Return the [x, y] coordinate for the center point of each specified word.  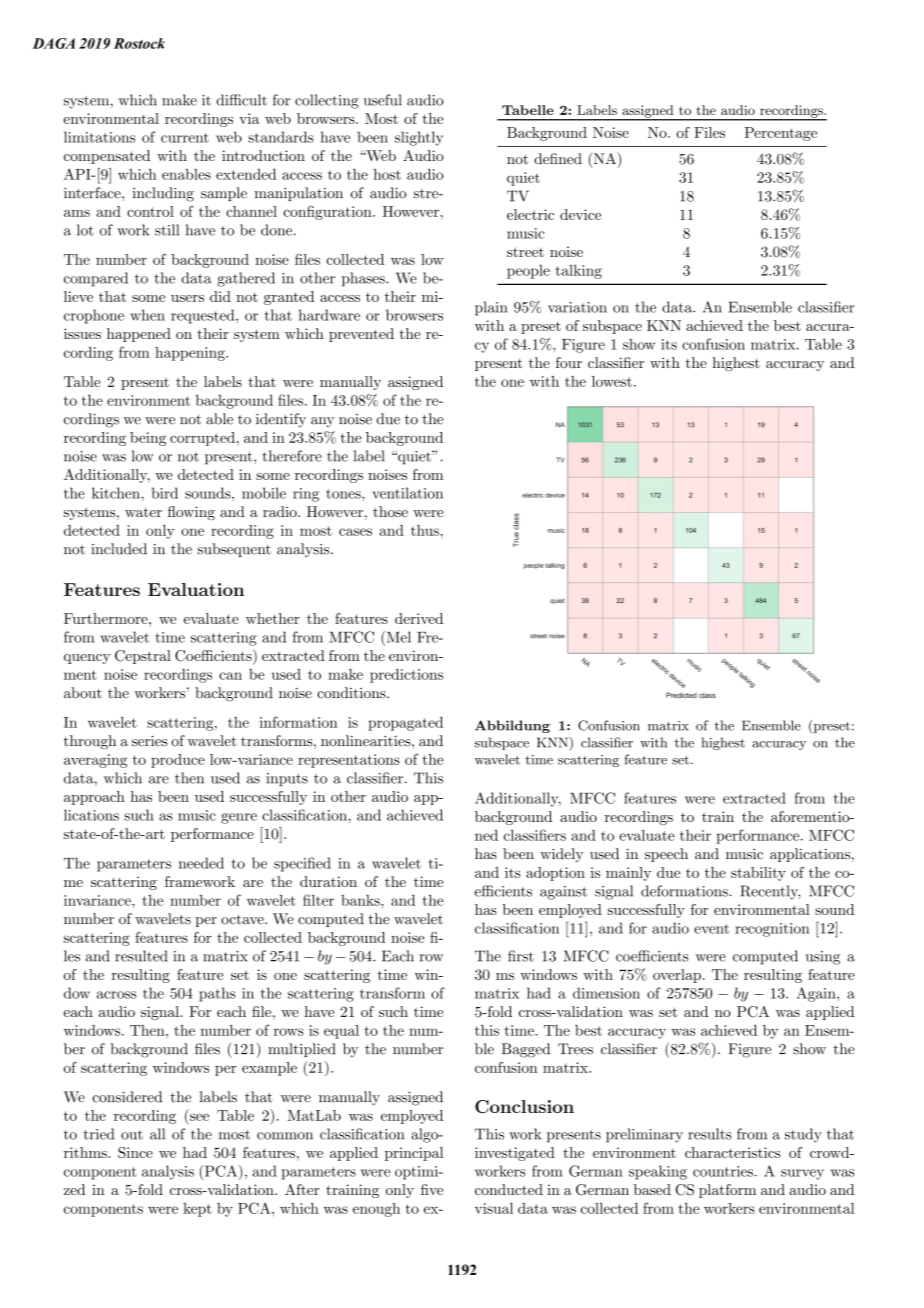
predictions [406, 675]
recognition [772, 930]
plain [491, 308]
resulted [141, 956]
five [432, 1189]
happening [191, 354]
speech [666, 855]
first [521, 956]
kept [197, 1210]
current [185, 138]
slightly [419, 138]
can [230, 676]
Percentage [781, 134]
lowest [612, 381]
